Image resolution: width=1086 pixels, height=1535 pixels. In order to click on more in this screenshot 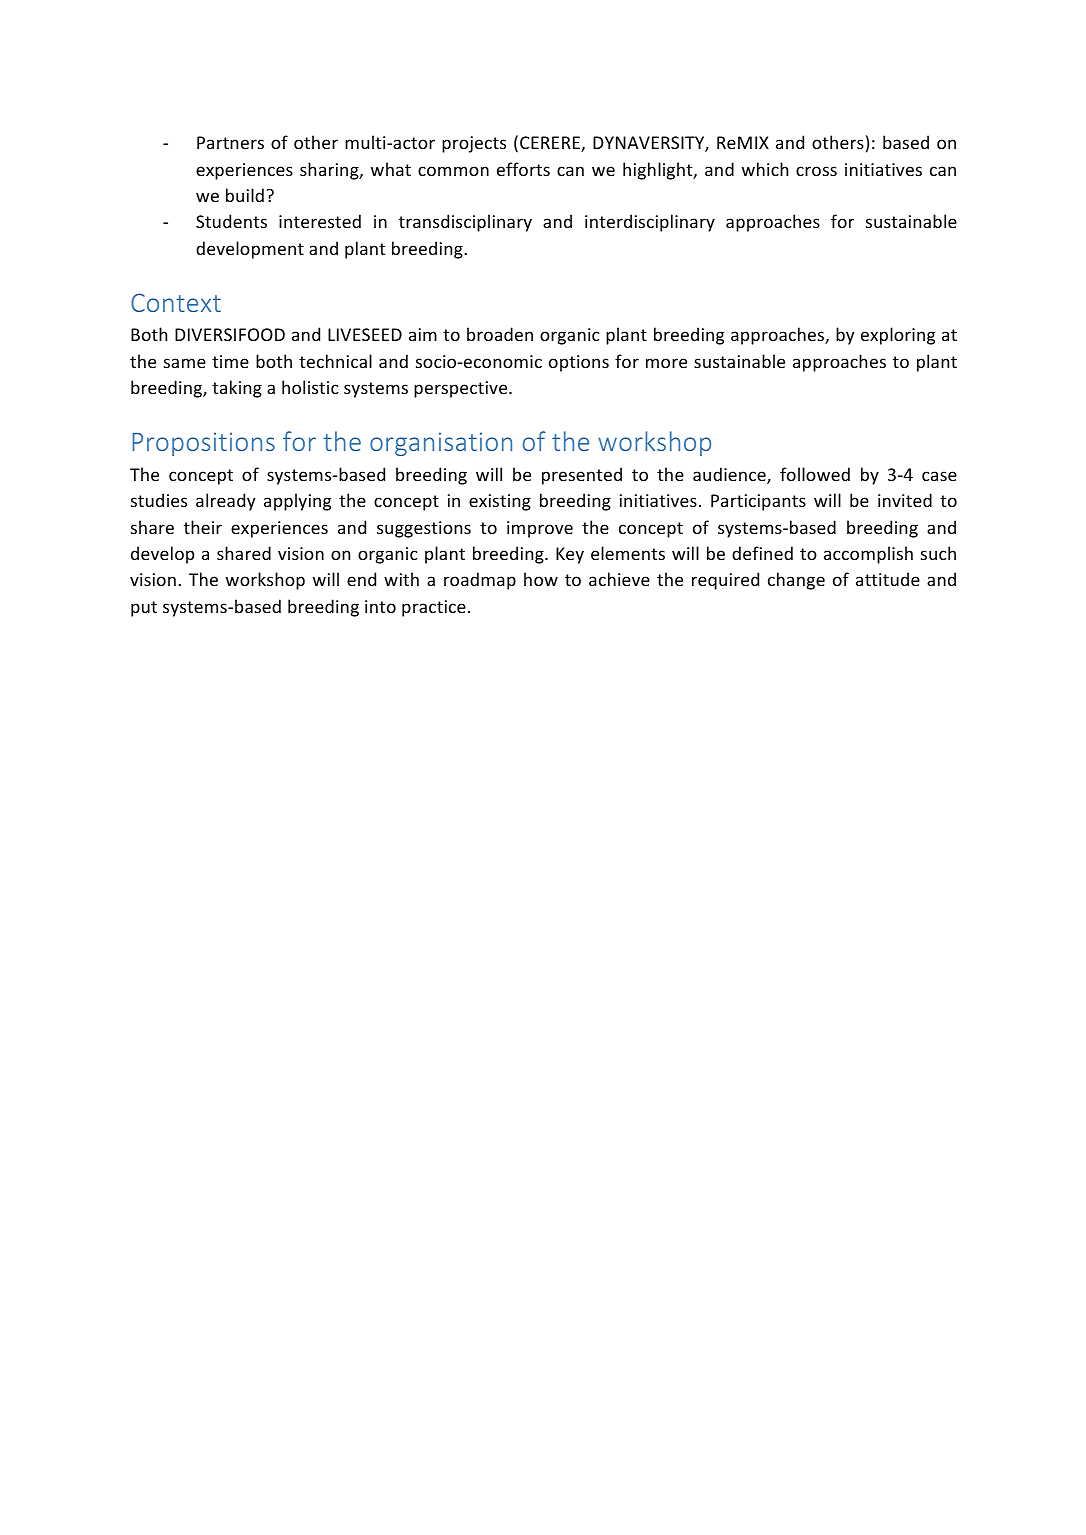, I will do `click(666, 363)`.
